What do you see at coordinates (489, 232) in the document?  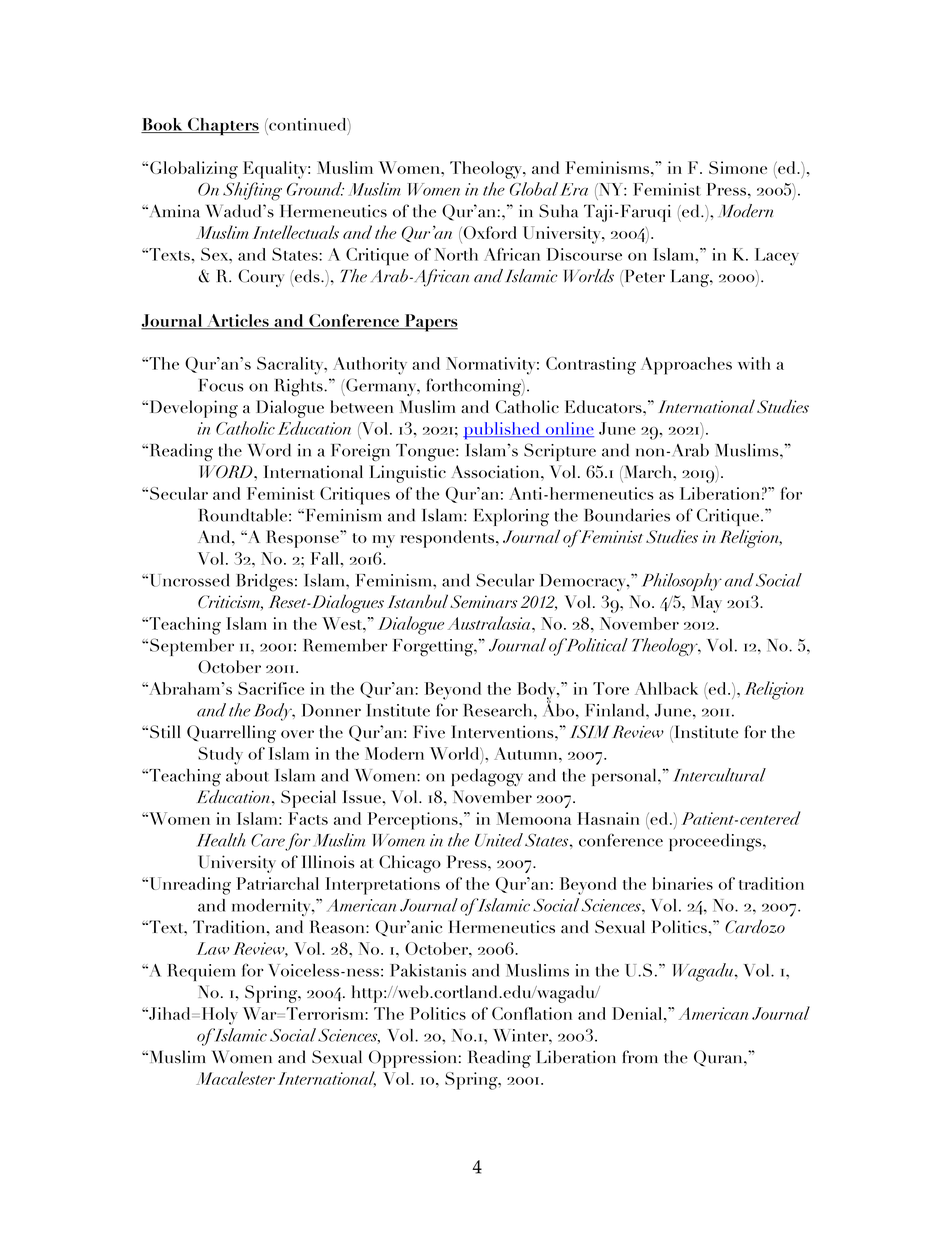 I see `Oxford` at bounding box center [489, 232].
